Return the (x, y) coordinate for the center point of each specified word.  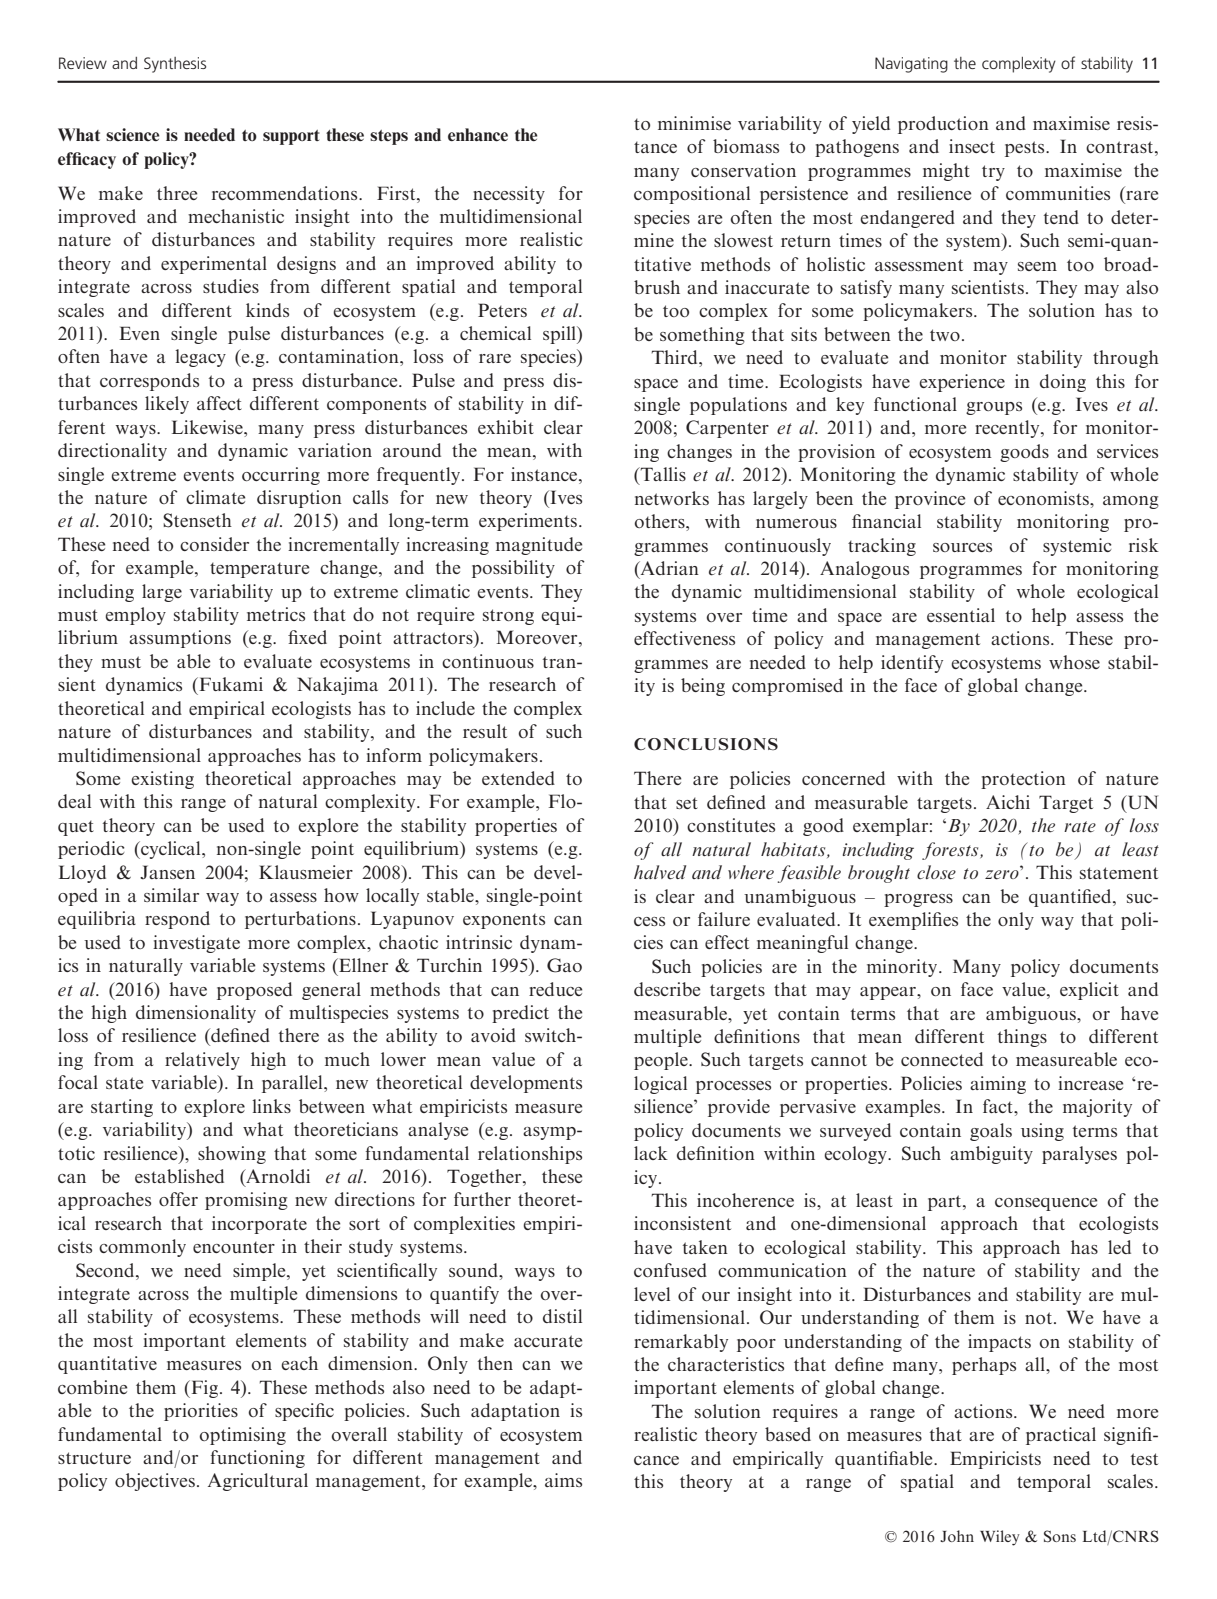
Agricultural (258, 1482)
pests (1026, 149)
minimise (694, 123)
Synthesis (175, 65)
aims (563, 1480)
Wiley (1000, 1538)
